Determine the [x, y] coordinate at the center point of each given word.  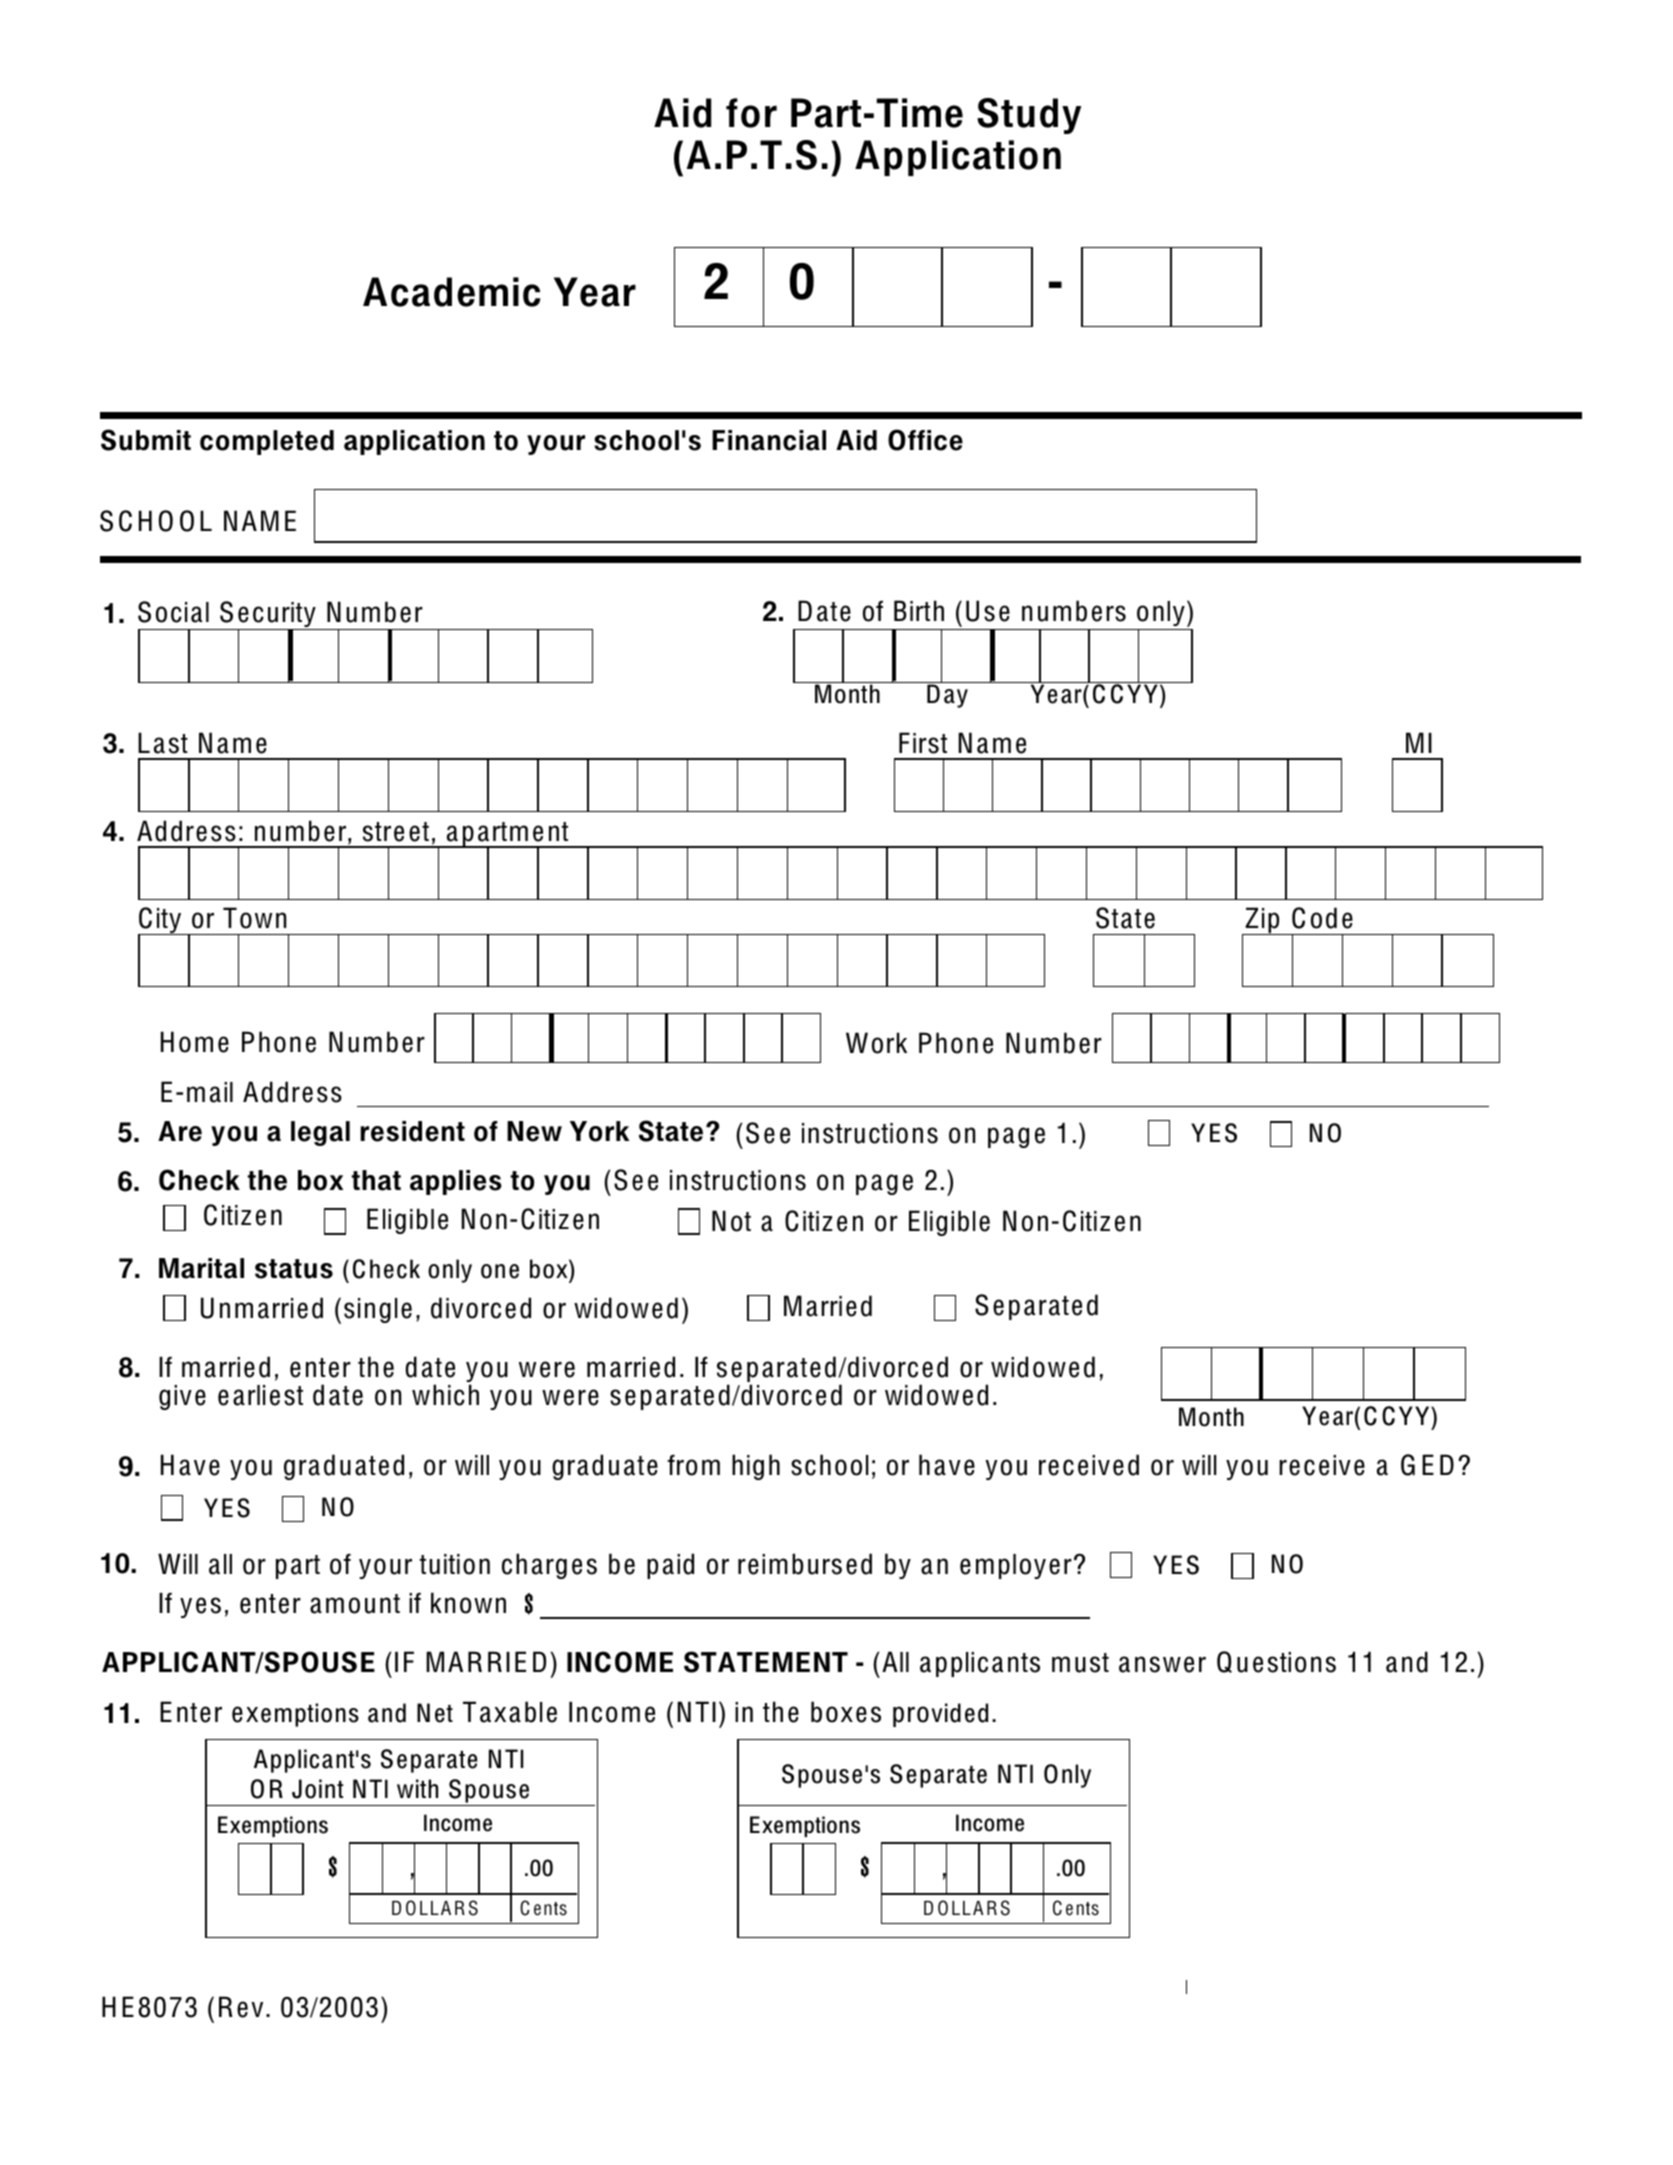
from [693, 1465]
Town [254, 918]
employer [1016, 1566]
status [294, 1269]
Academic [451, 292]
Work [876, 1043]
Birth [919, 610]
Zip [1263, 921]
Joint [317, 1789]
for [751, 113]
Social [173, 612]
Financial [769, 440]
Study [1029, 116]
